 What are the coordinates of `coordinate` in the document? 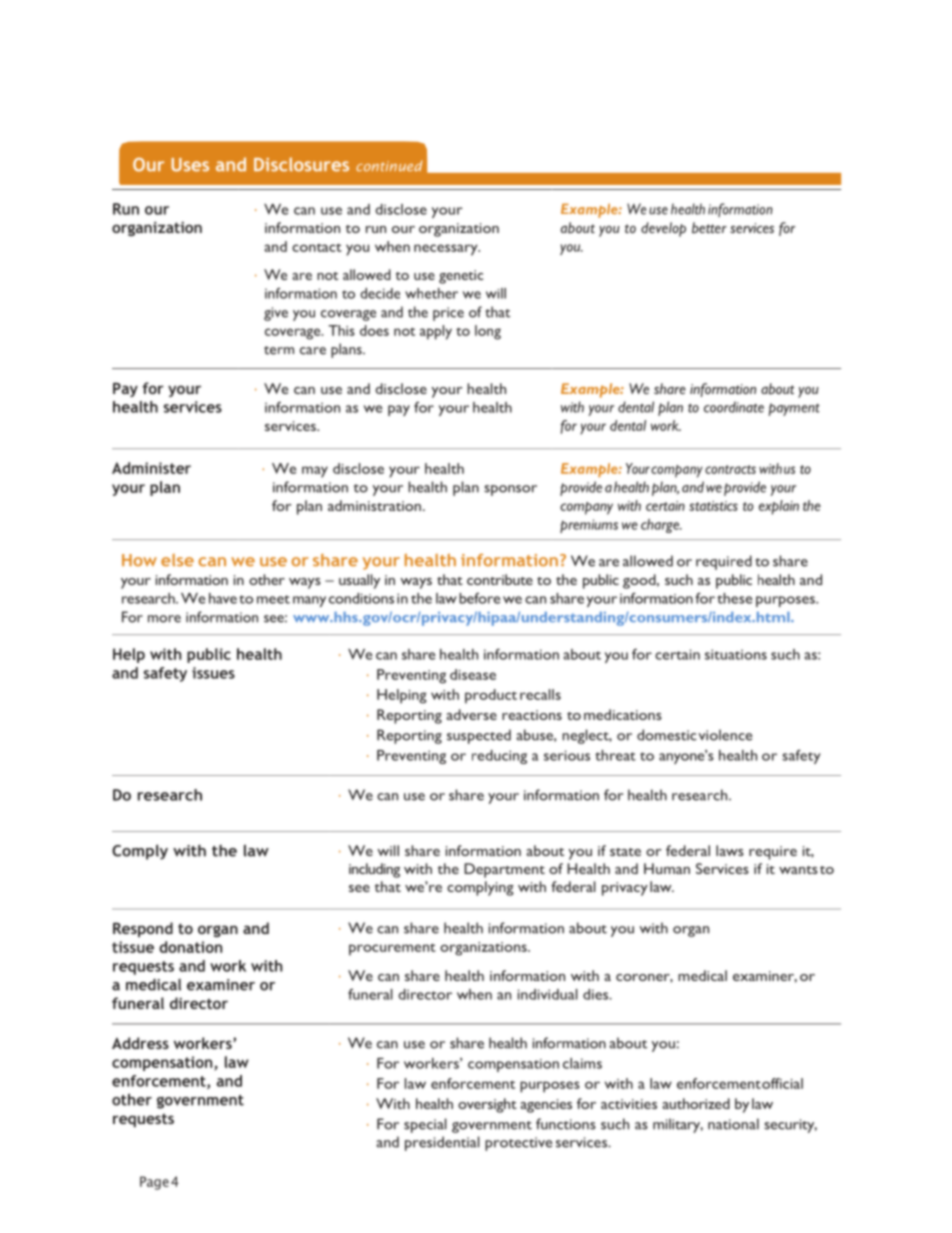 It's located at (734, 407).
